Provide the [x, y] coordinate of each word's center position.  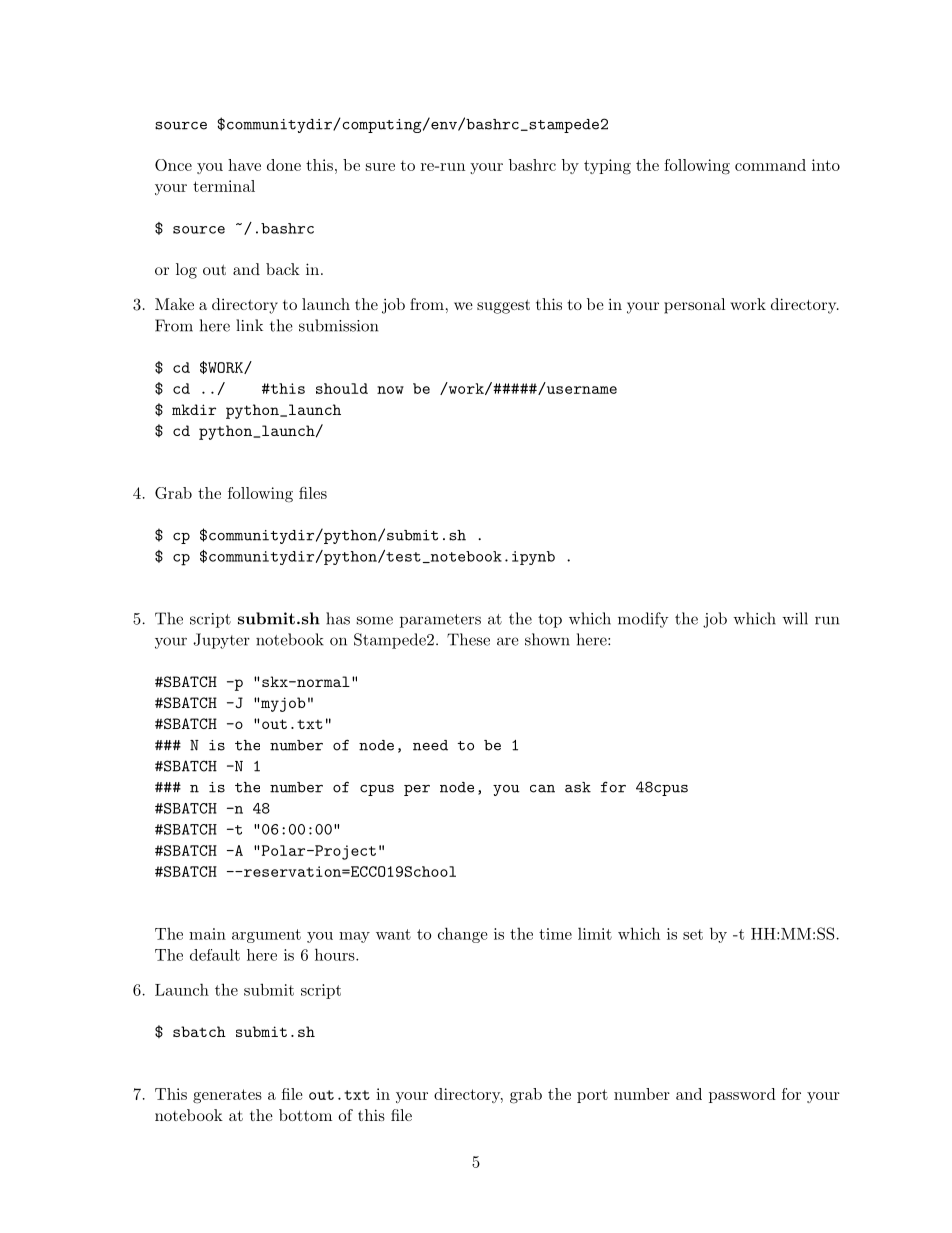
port [592, 1096]
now [390, 390]
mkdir [194, 409]
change [462, 935]
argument [266, 936]
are [508, 641]
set [693, 934]
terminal [224, 186]
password [742, 1095]
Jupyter [221, 641]
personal [694, 306]
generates [227, 1096]
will [795, 618]
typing [607, 167]
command [770, 165]
